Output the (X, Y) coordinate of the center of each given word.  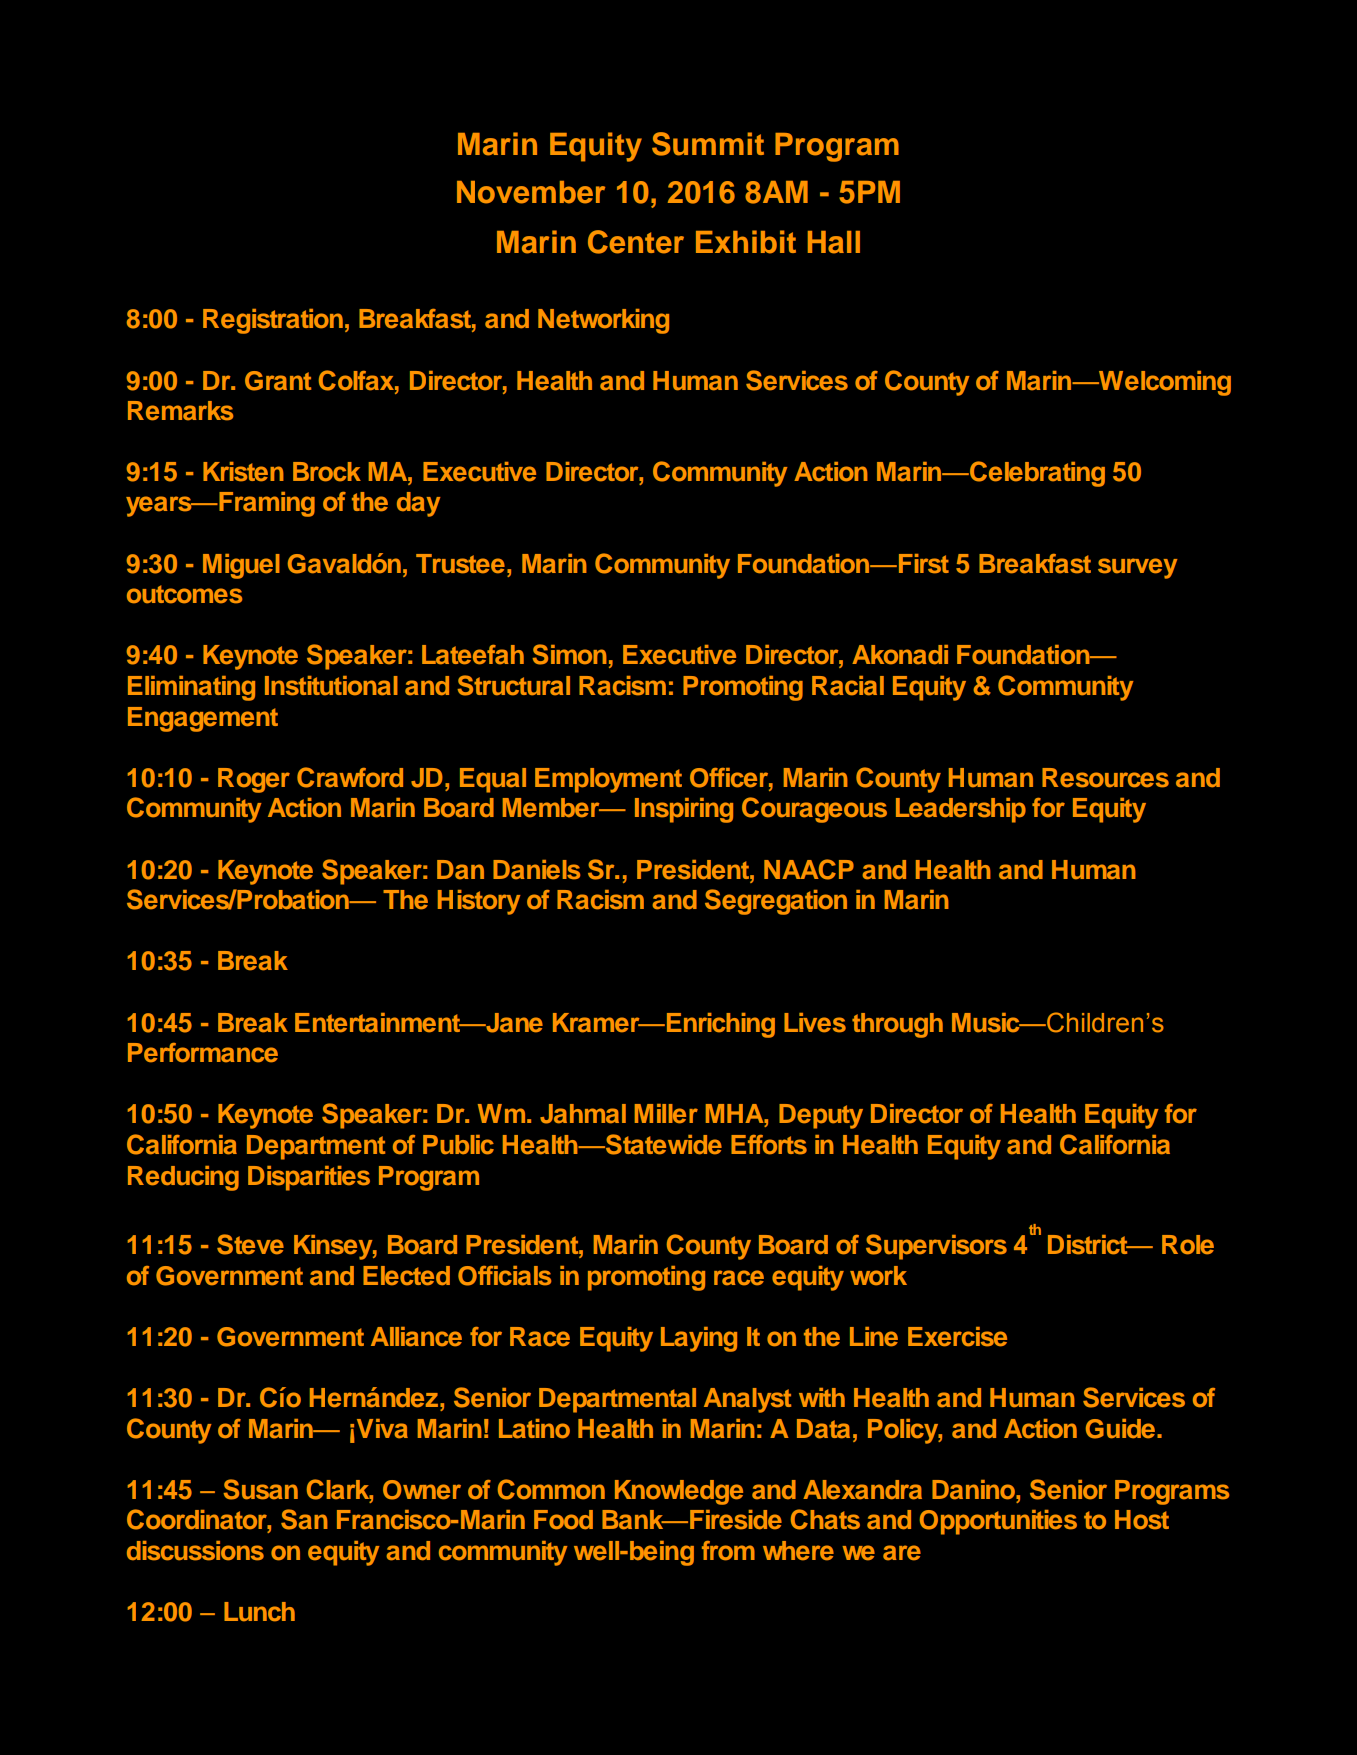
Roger (254, 780)
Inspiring (684, 810)
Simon (570, 654)
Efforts (769, 1145)
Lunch (259, 1612)
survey (1138, 568)
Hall (834, 242)
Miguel (241, 566)
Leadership (961, 810)
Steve (250, 1244)
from (728, 1551)
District (1089, 1245)
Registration (273, 321)
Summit (708, 144)
